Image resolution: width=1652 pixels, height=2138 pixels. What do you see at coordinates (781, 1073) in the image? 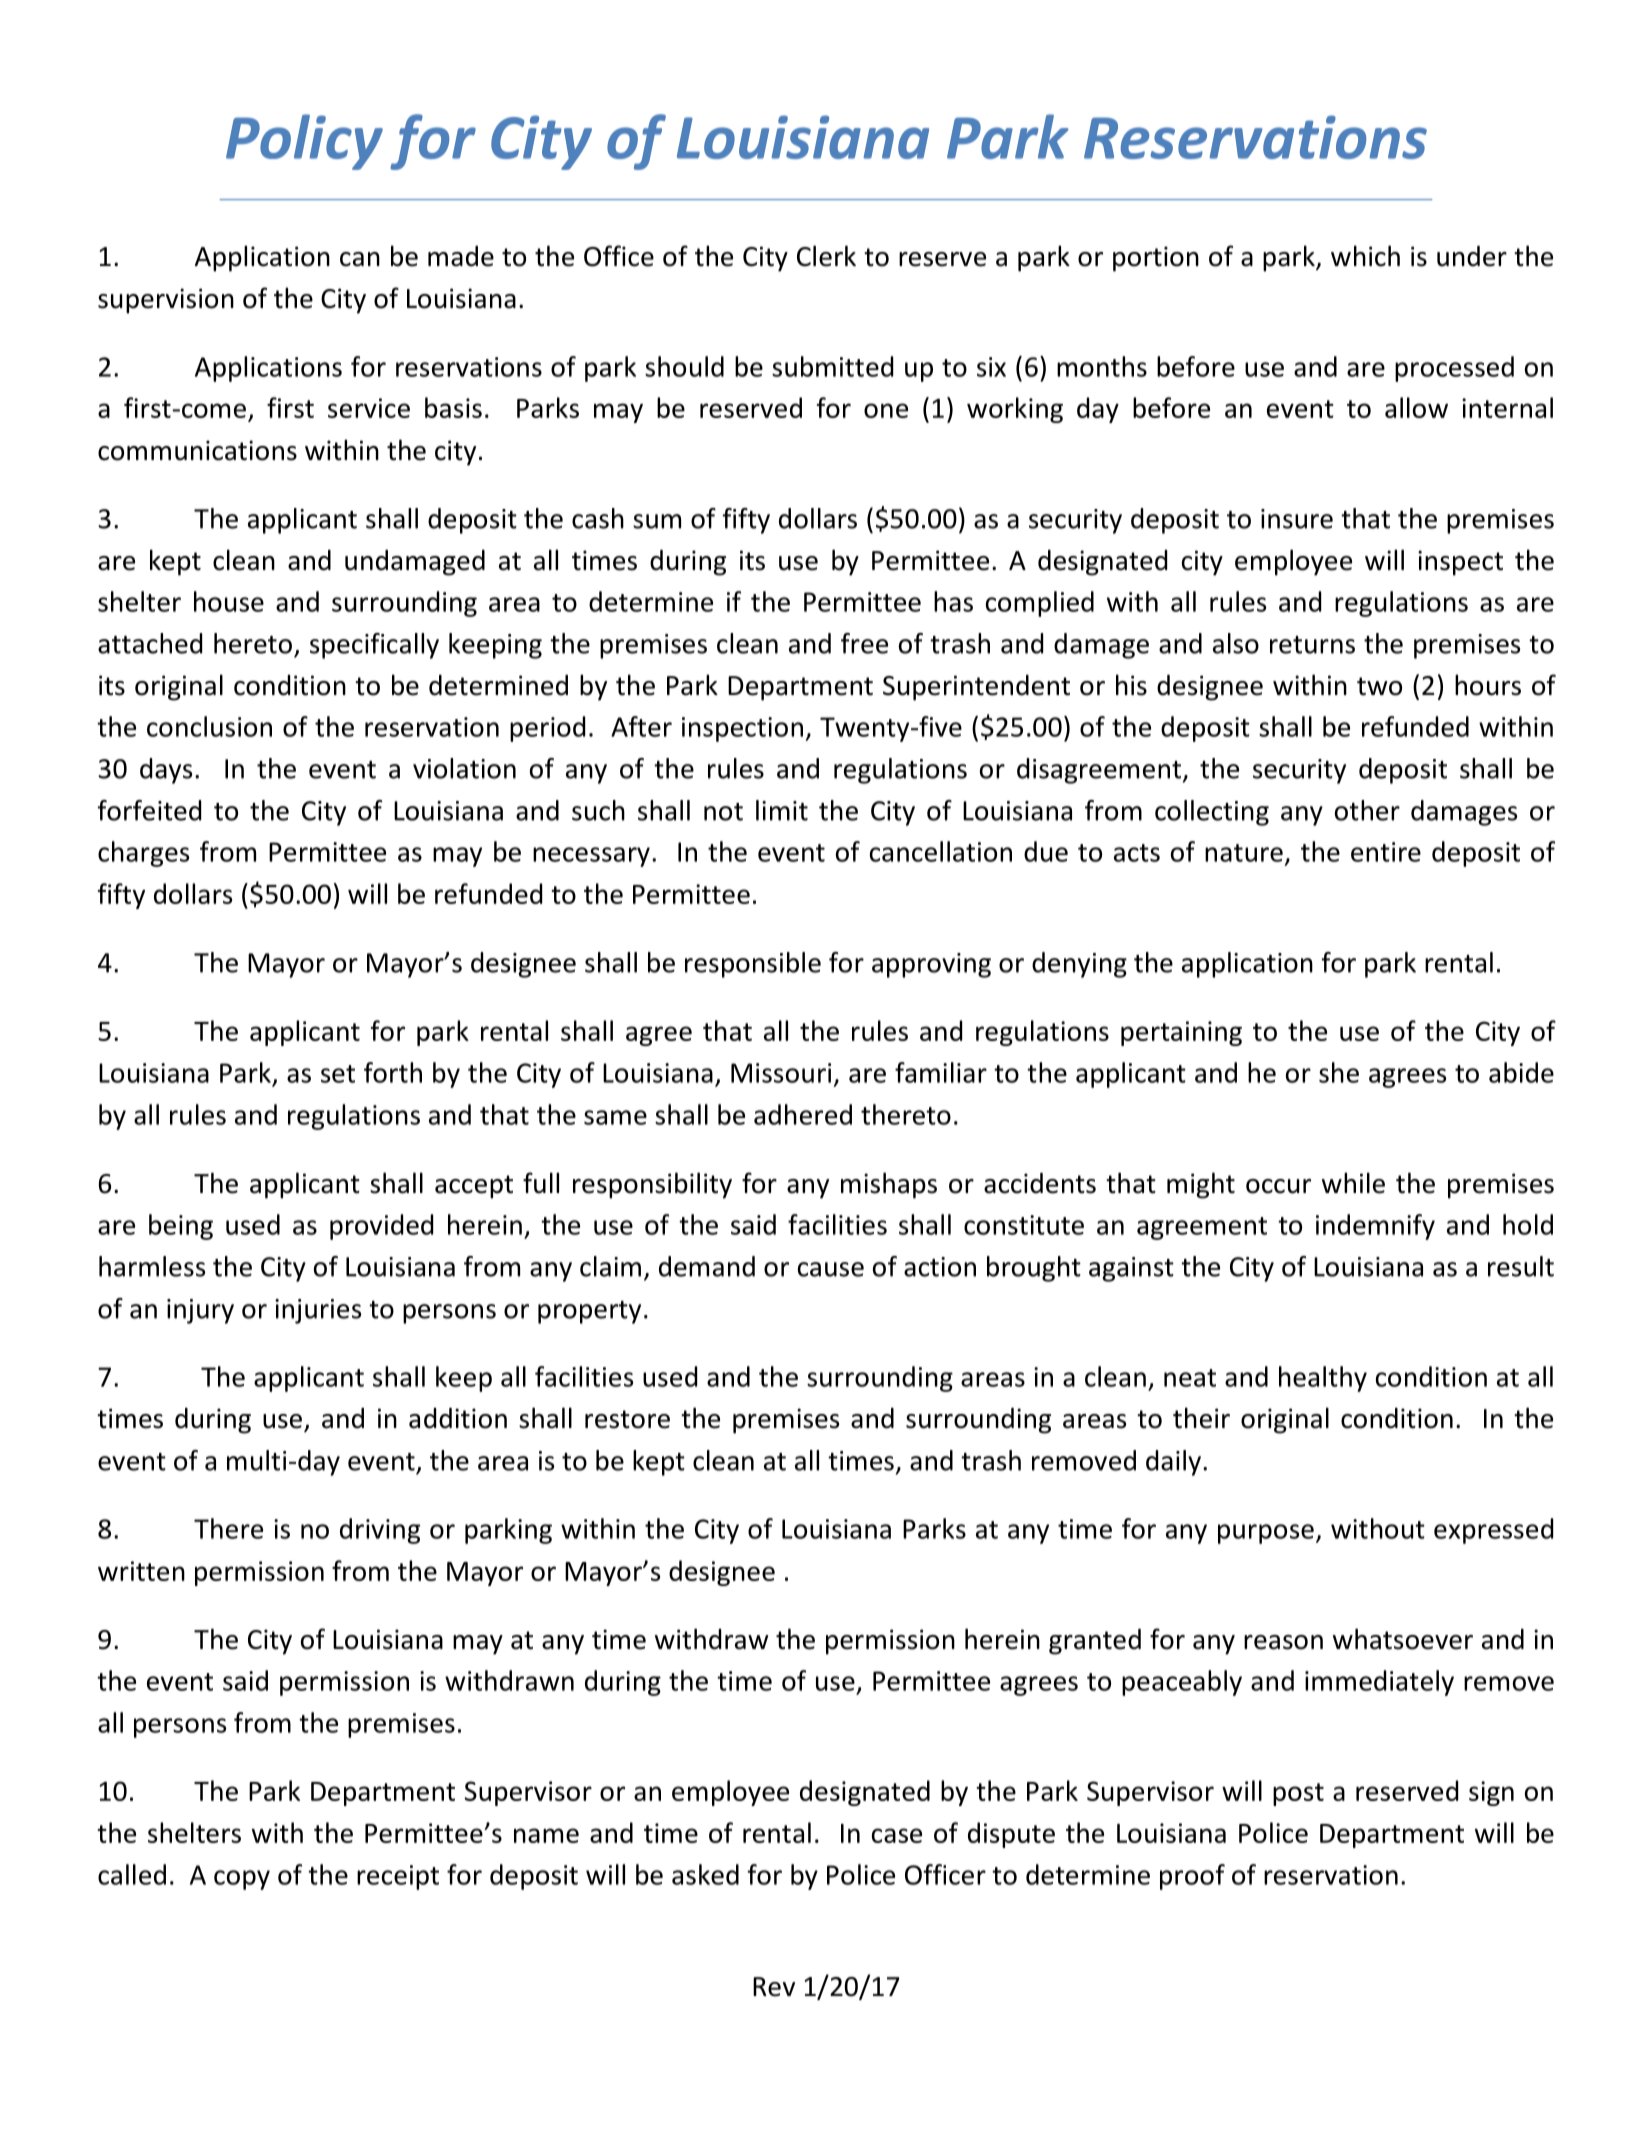
I see `Missouri` at bounding box center [781, 1073].
